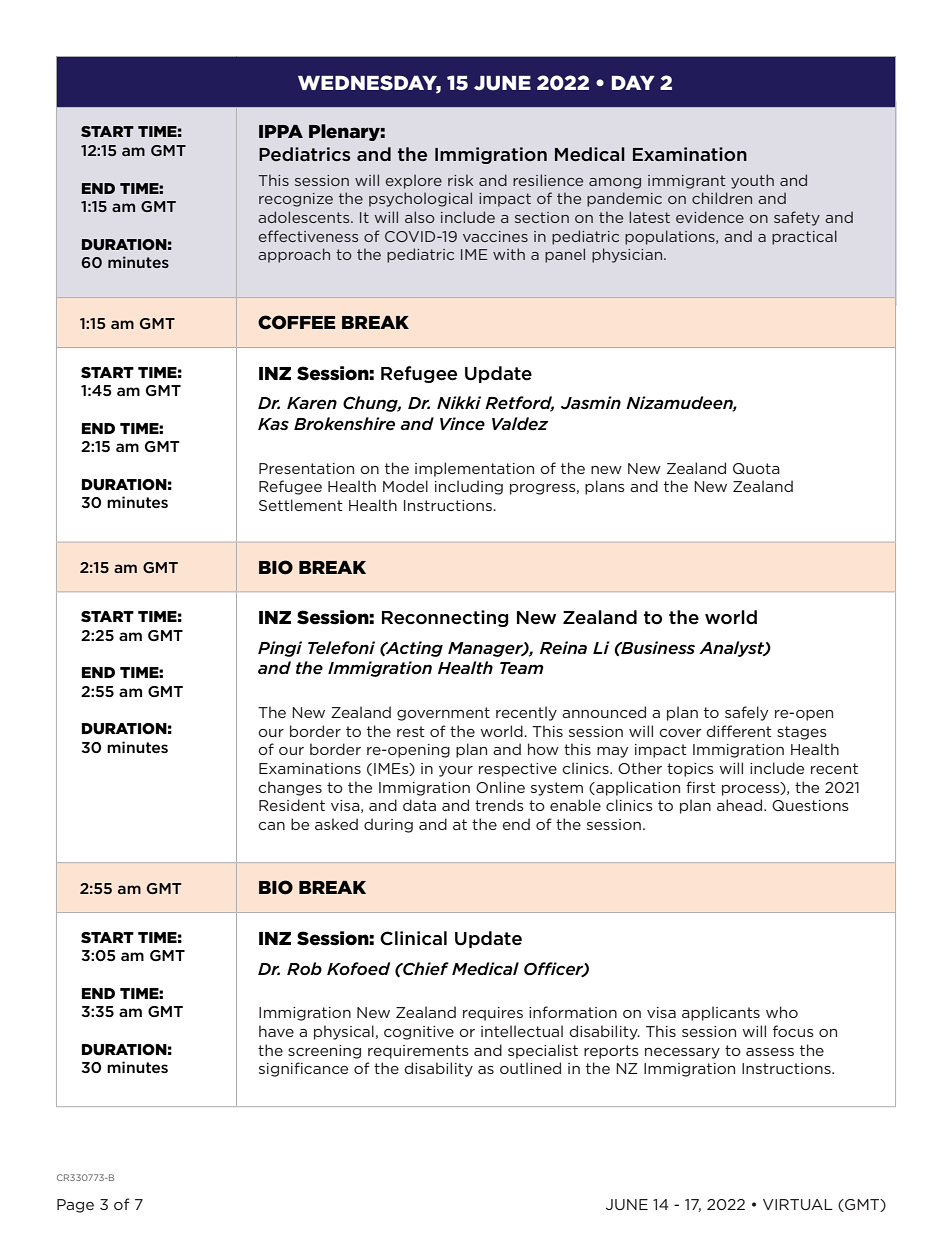 The image size is (952, 1233). What do you see at coordinates (296, 200) in the document?
I see `recognize` at bounding box center [296, 200].
